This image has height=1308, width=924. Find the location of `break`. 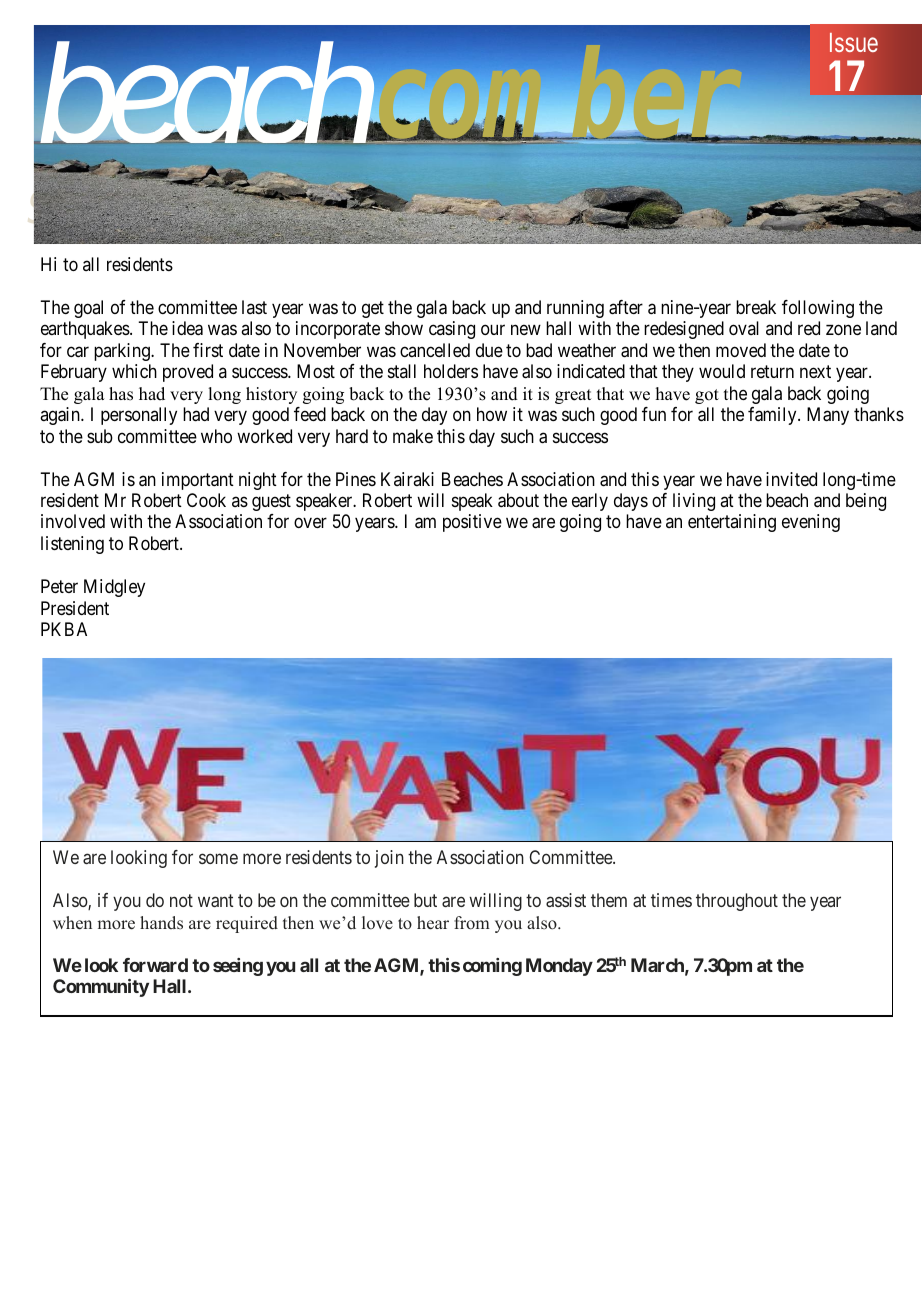

break is located at coordinates (756, 307).
